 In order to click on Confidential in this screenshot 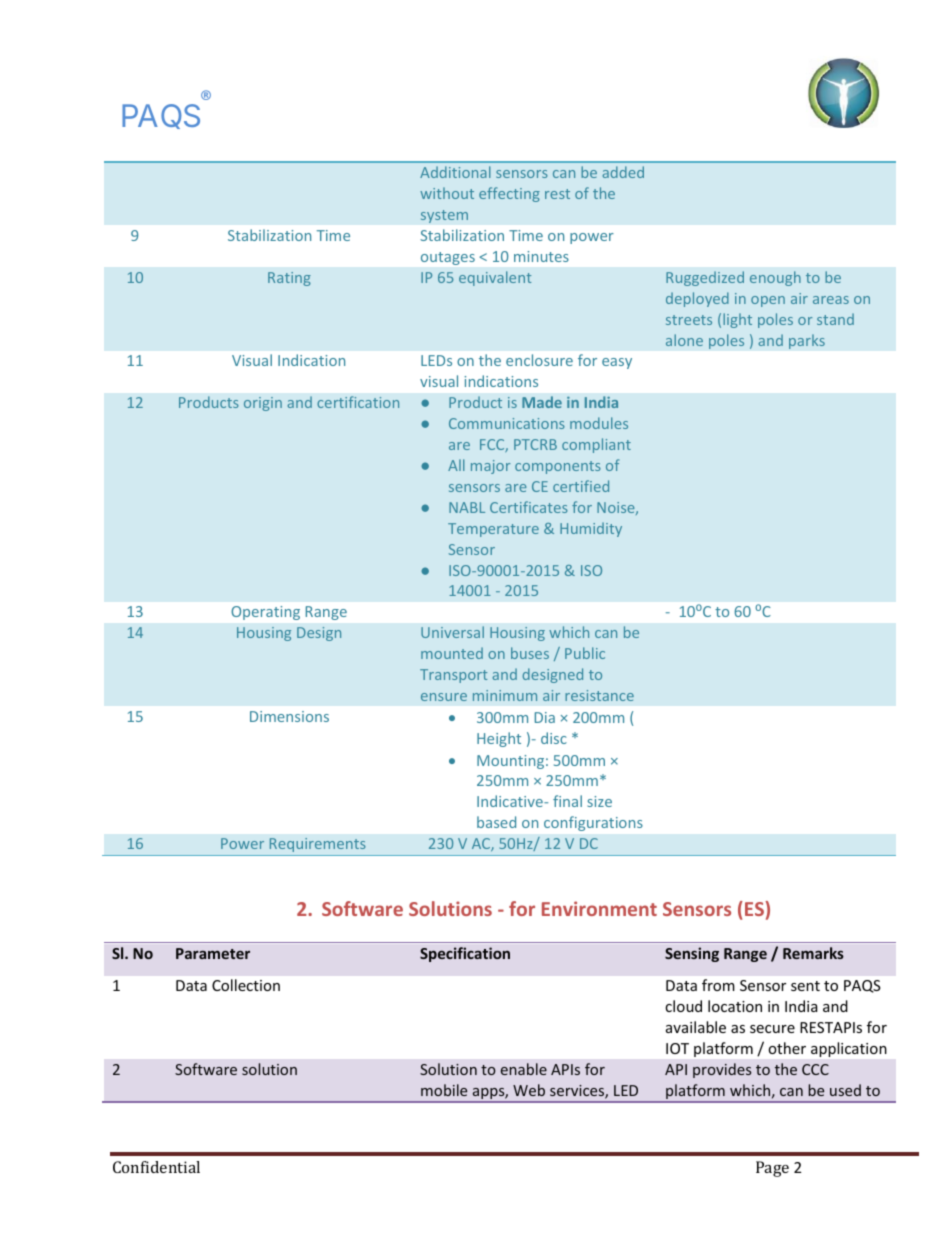, I will do `click(156, 1167)`.
